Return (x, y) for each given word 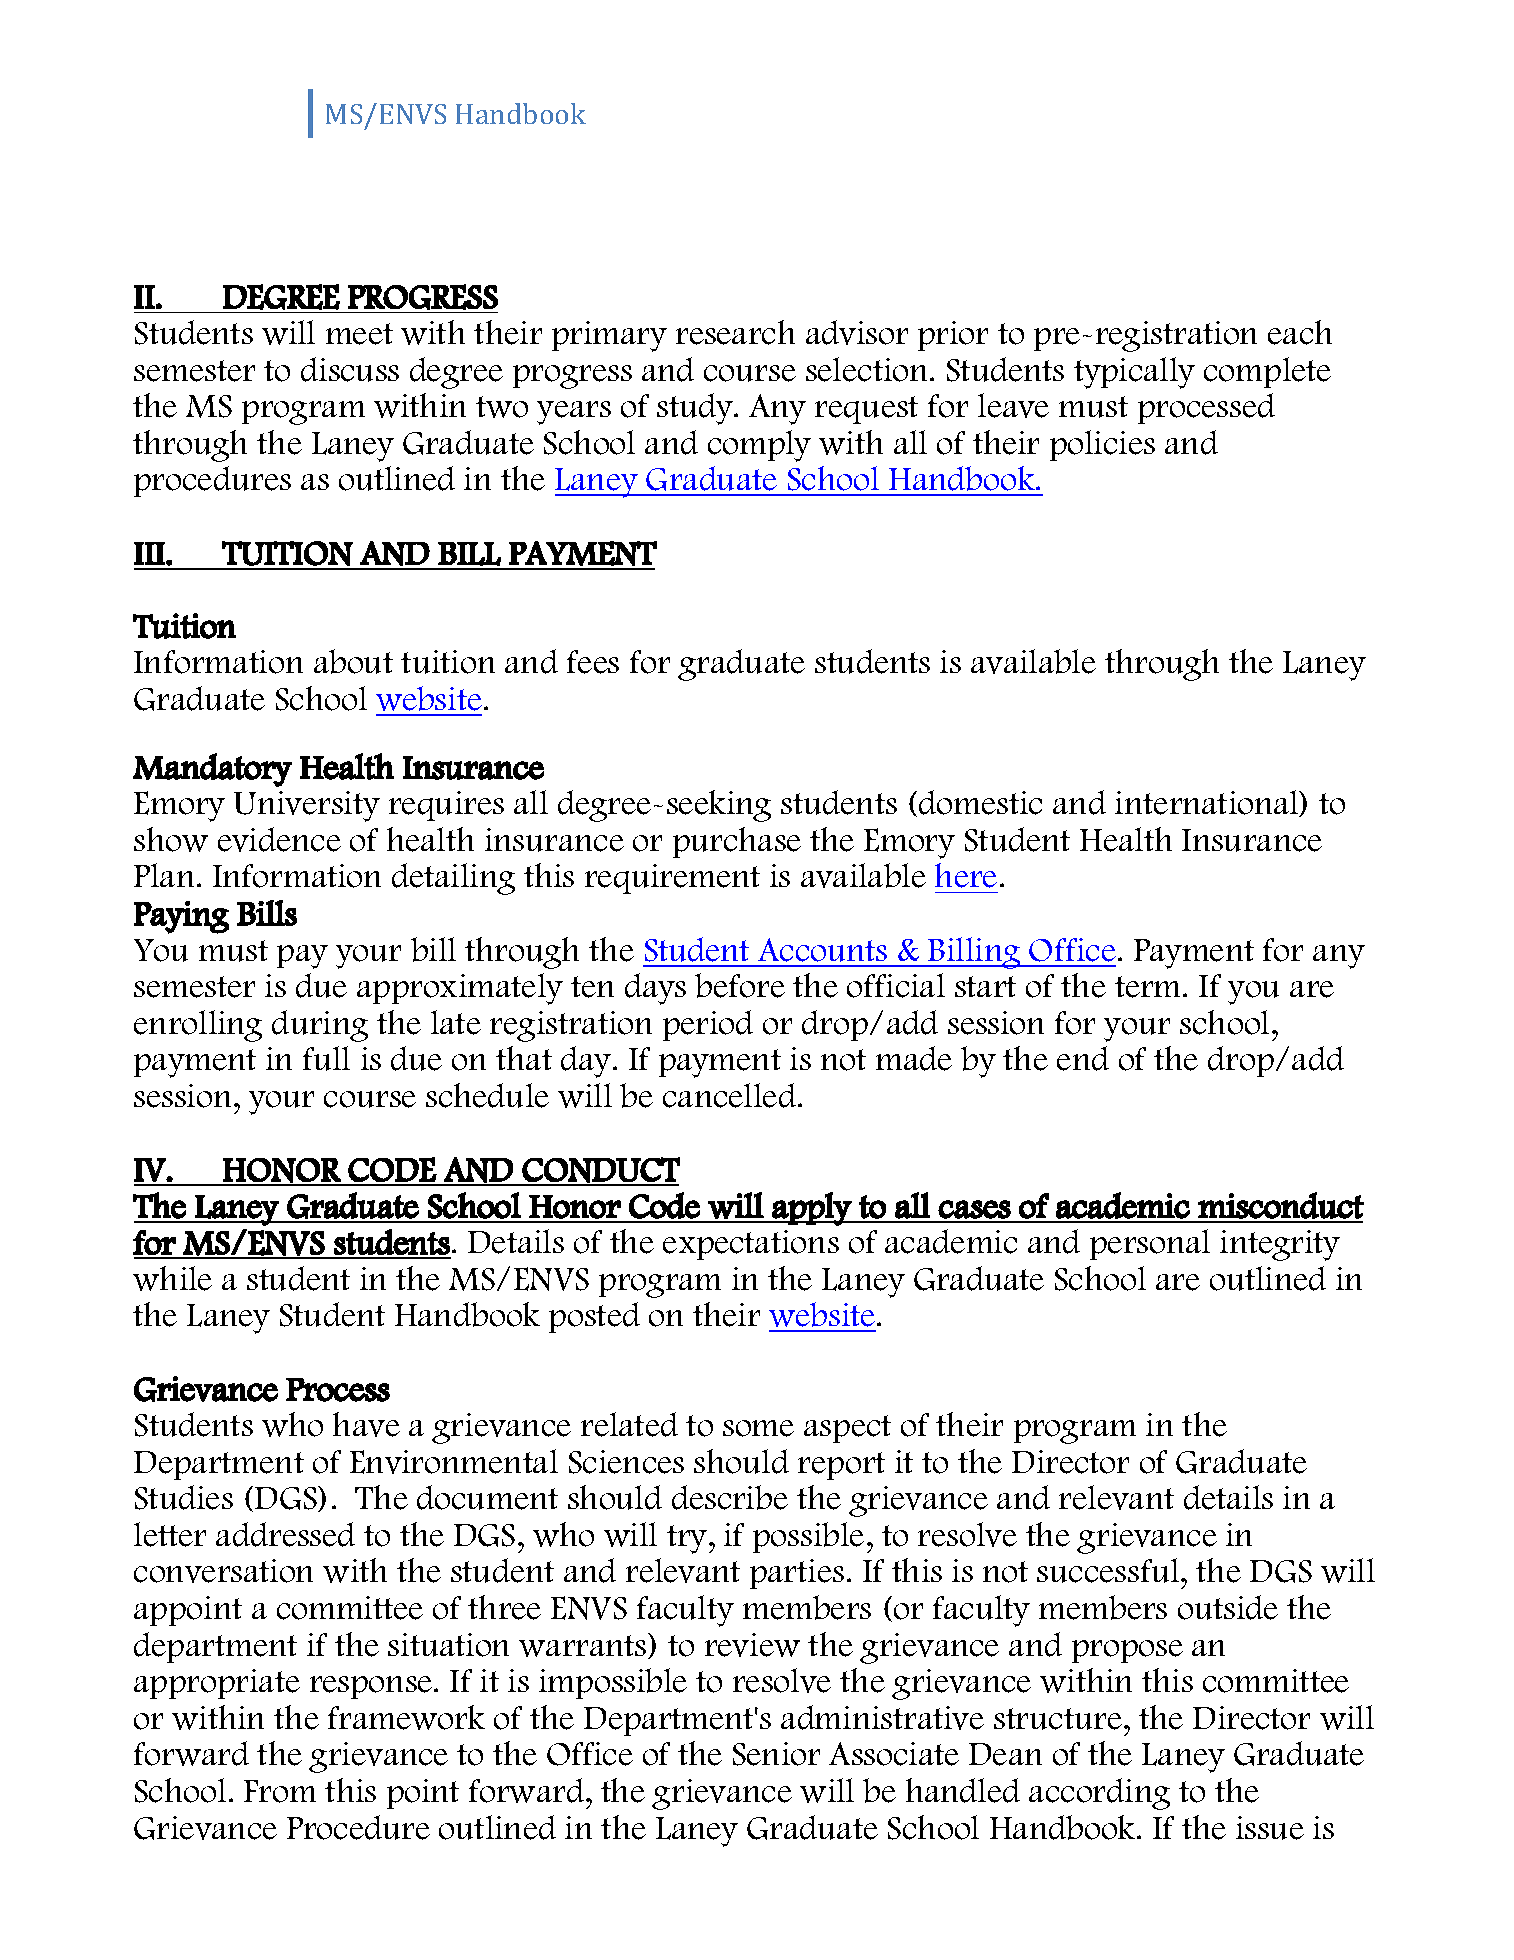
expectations (751, 1245)
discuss (350, 369)
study (696, 409)
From (280, 1791)
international (1208, 803)
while (172, 1278)
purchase (737, 842)
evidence (279, 839)
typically (1134, 373)
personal (1150, 1244)
